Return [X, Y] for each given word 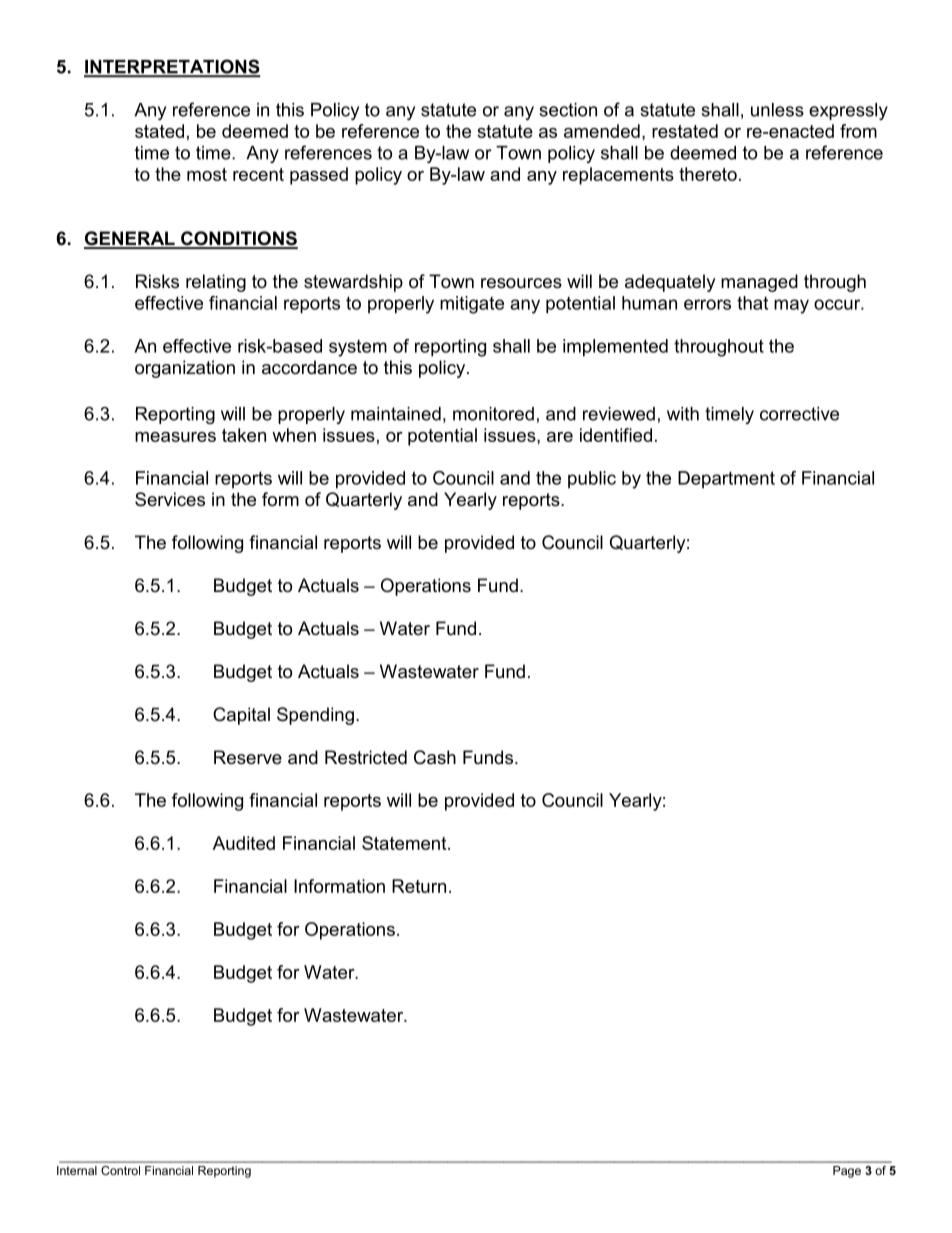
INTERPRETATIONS [172, 67]
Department [726, 480]
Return [419, 886]
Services [170, 499]
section [568, 110]
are [560, 437]
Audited [244, 843]
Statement [405, 843]
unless [777, 110]
